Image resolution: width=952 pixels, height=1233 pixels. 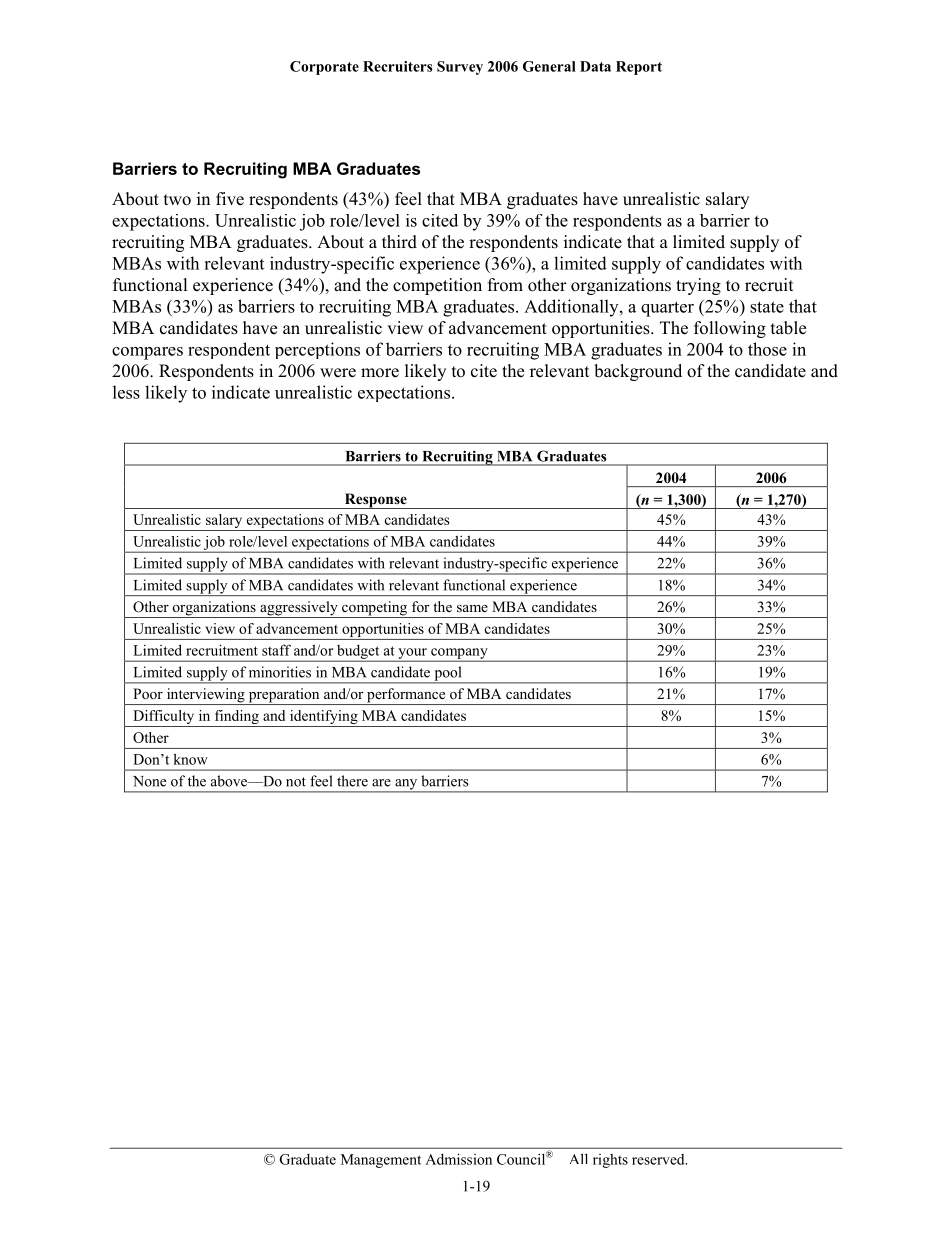 What do you see at coordinates (472, 608) in the page?
I see `same` at bounding box center [472, 608].
